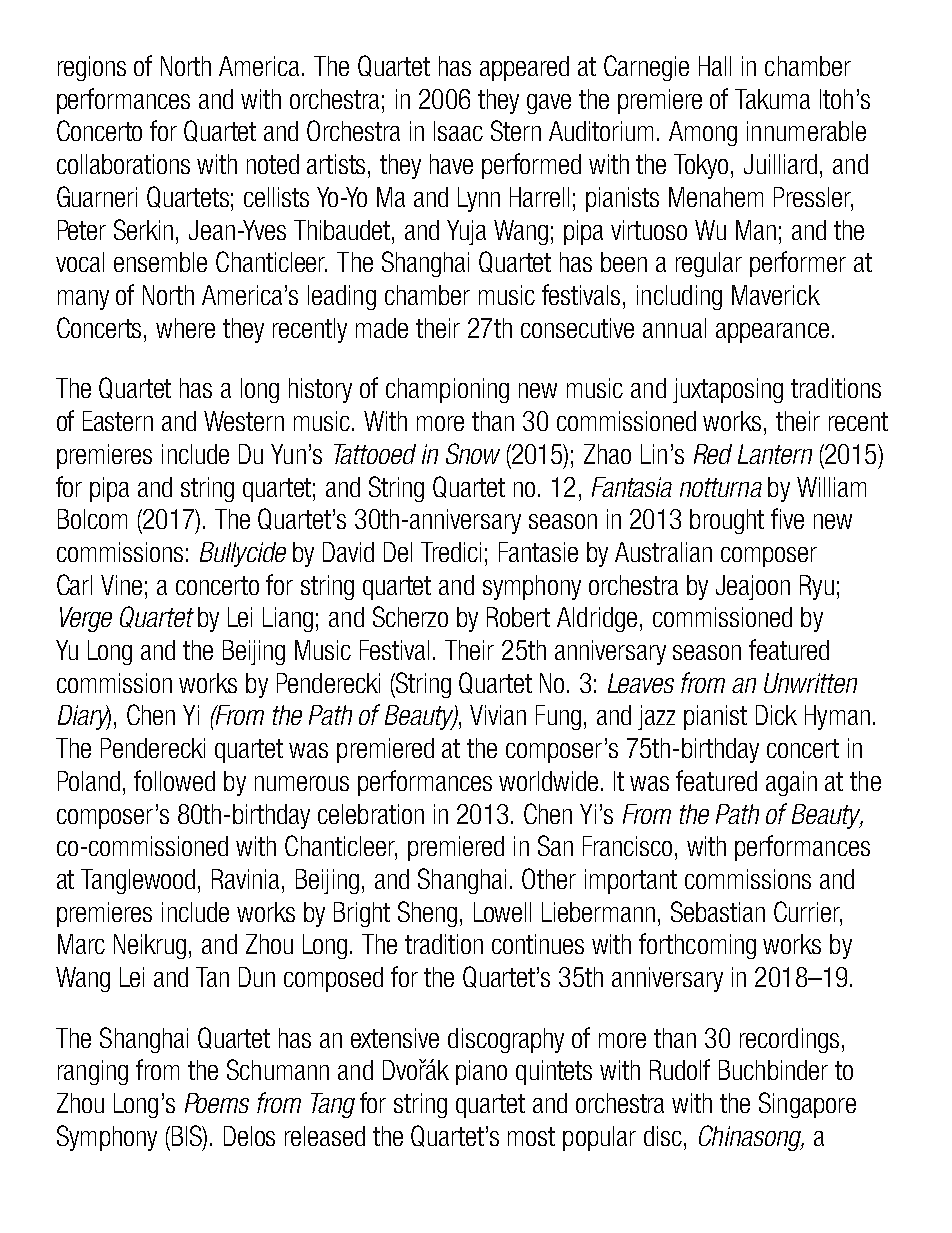  Describe the element at coordinates (185, 328) in the document. I see `where` at that location.
